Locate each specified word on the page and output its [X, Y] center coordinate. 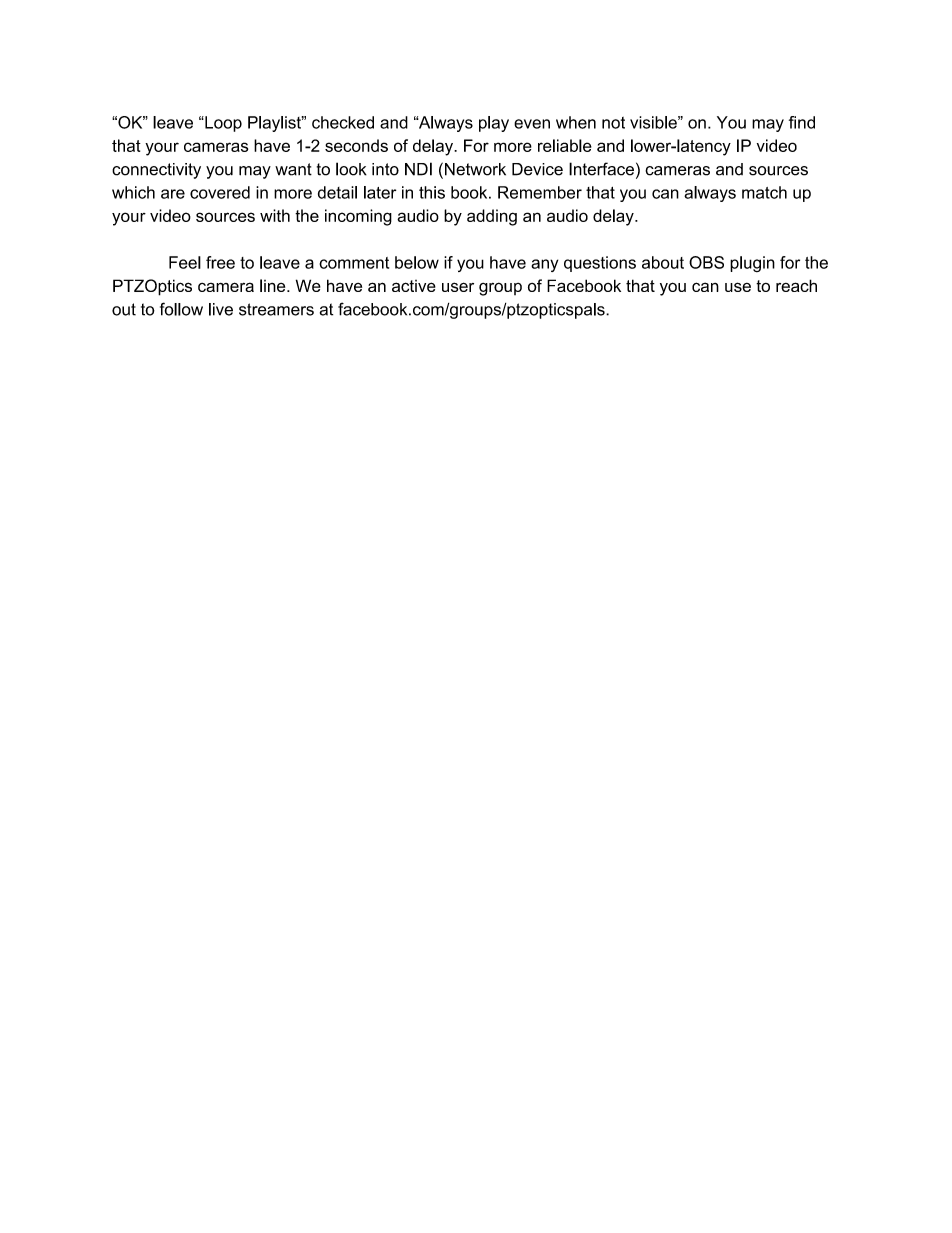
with [275, 215]
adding [492, 217]
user [458, 287]
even [532, 124]
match [764, 192]
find [802, 122]
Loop [222, 124]
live [221, 309]
